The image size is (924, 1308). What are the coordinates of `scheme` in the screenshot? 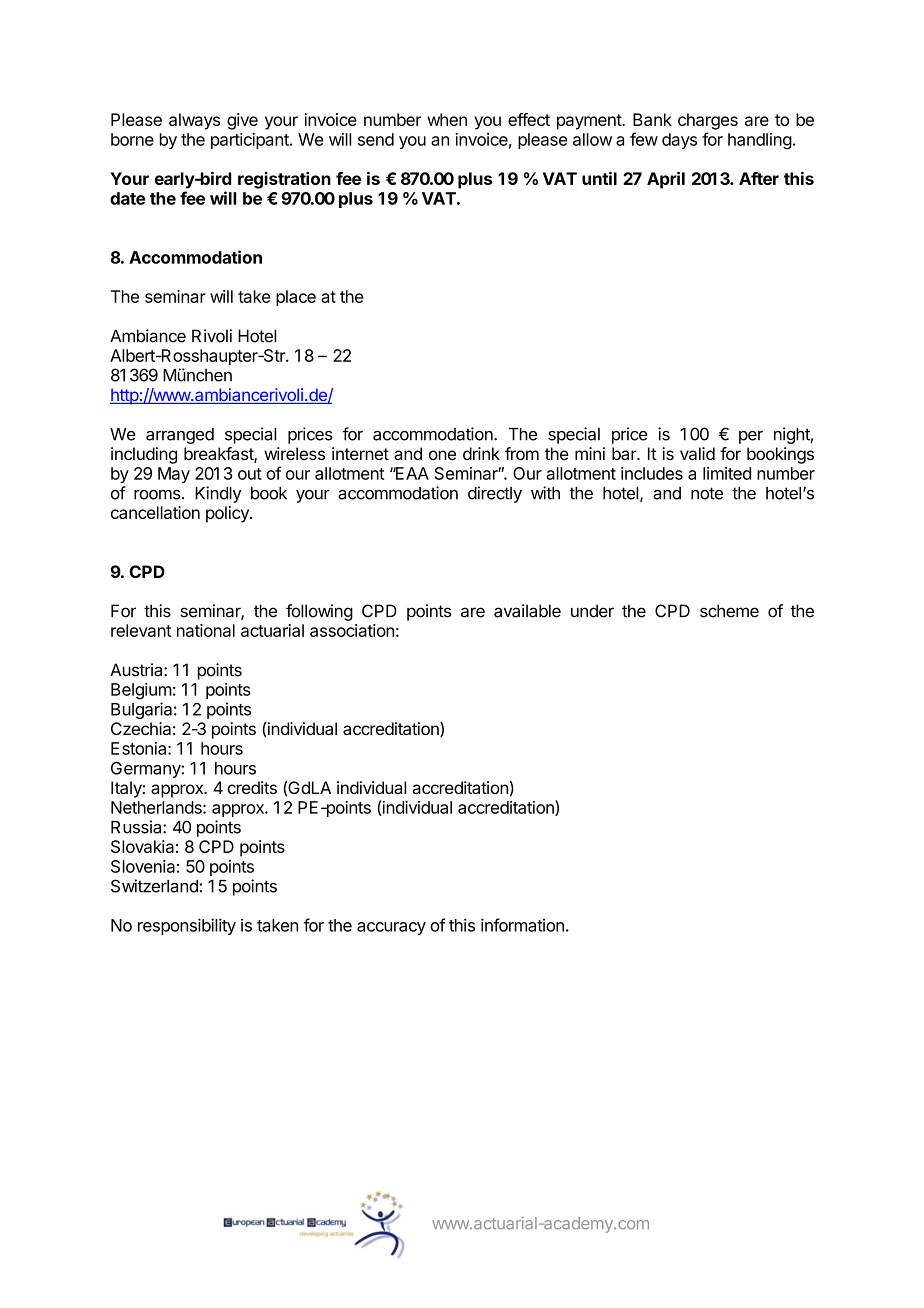 It's located at (729, 611).
